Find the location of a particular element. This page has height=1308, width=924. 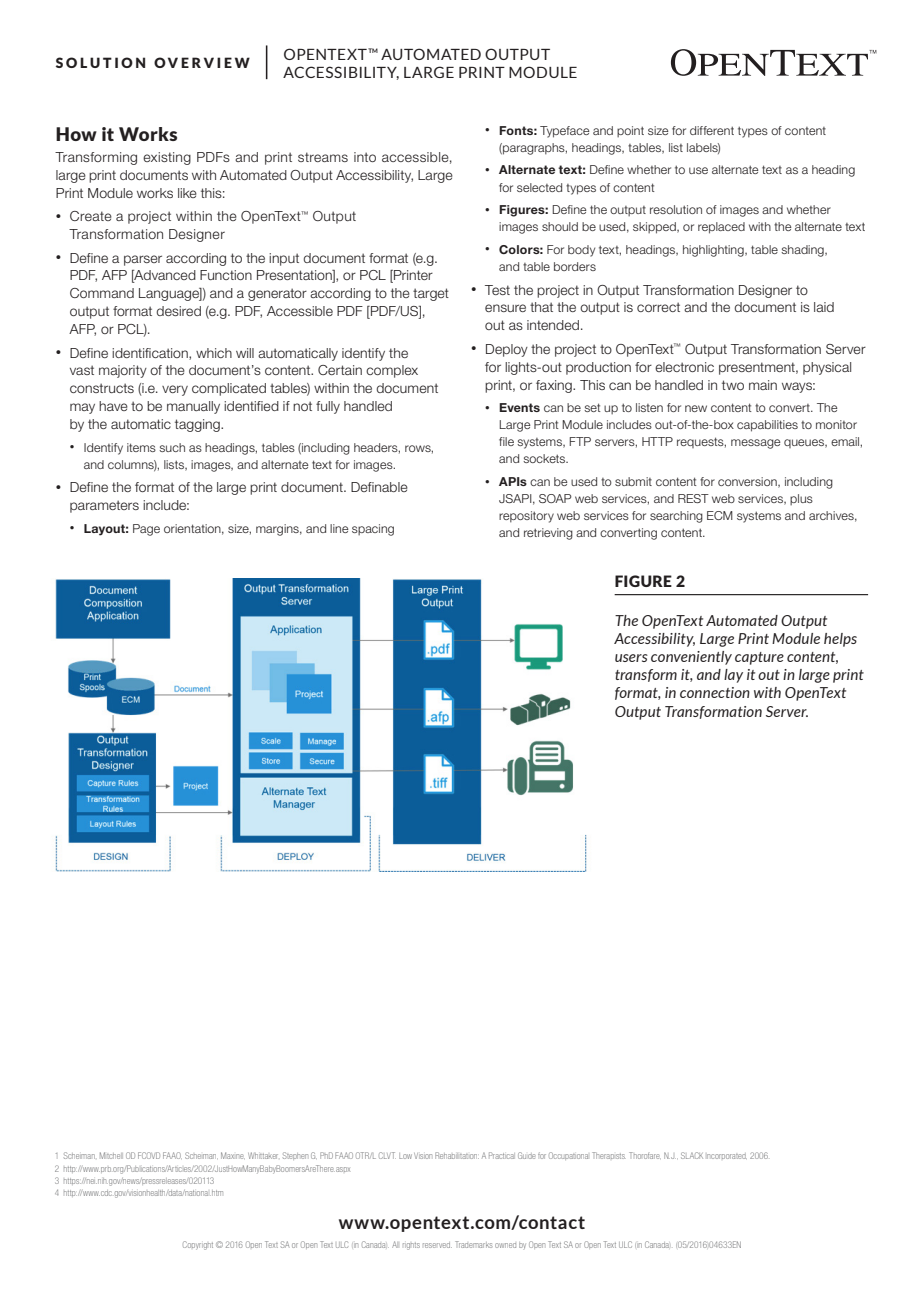

Rehabilitation is located at coordinates (457, 1155).
